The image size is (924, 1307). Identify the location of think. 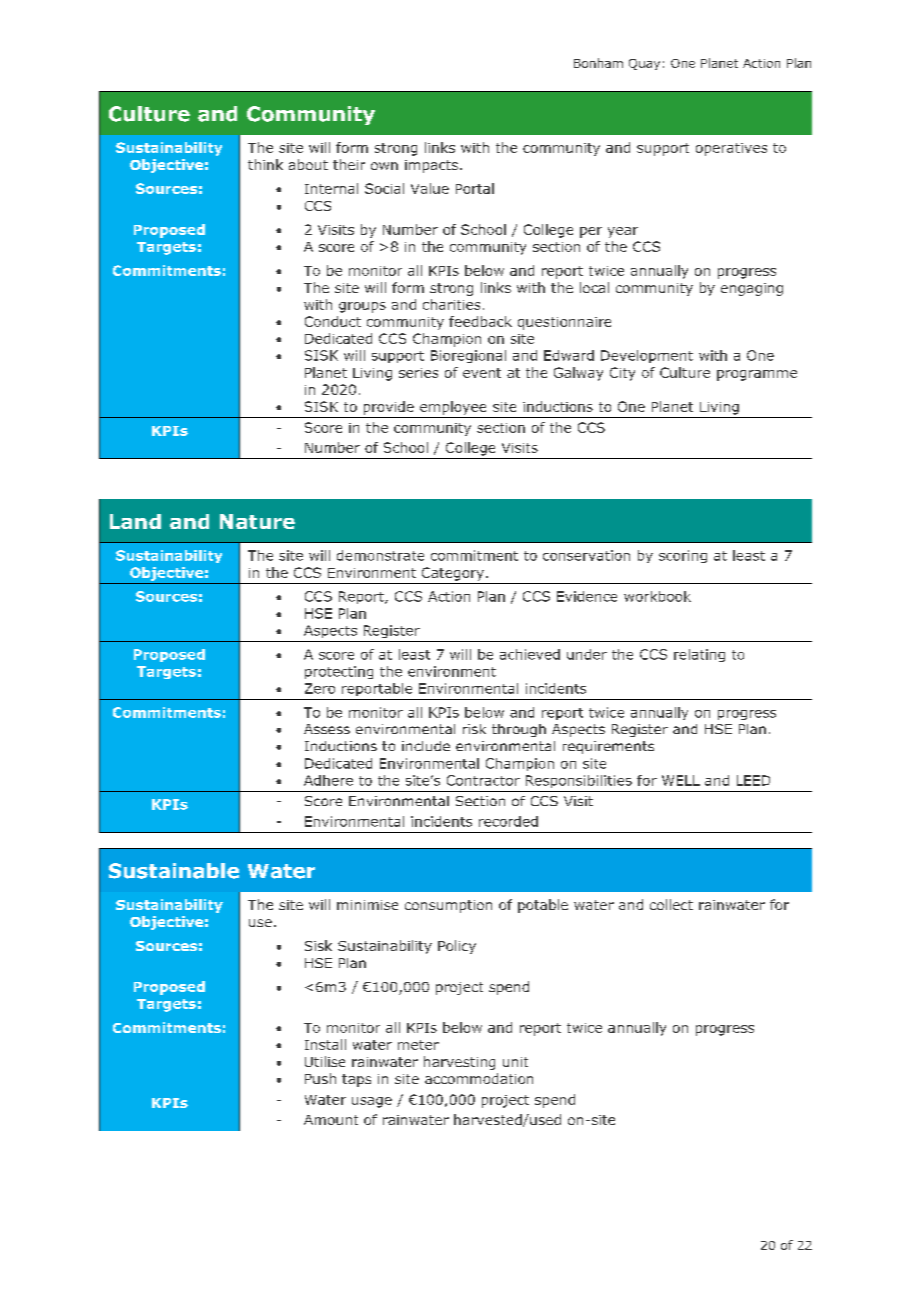
(265, 164).
